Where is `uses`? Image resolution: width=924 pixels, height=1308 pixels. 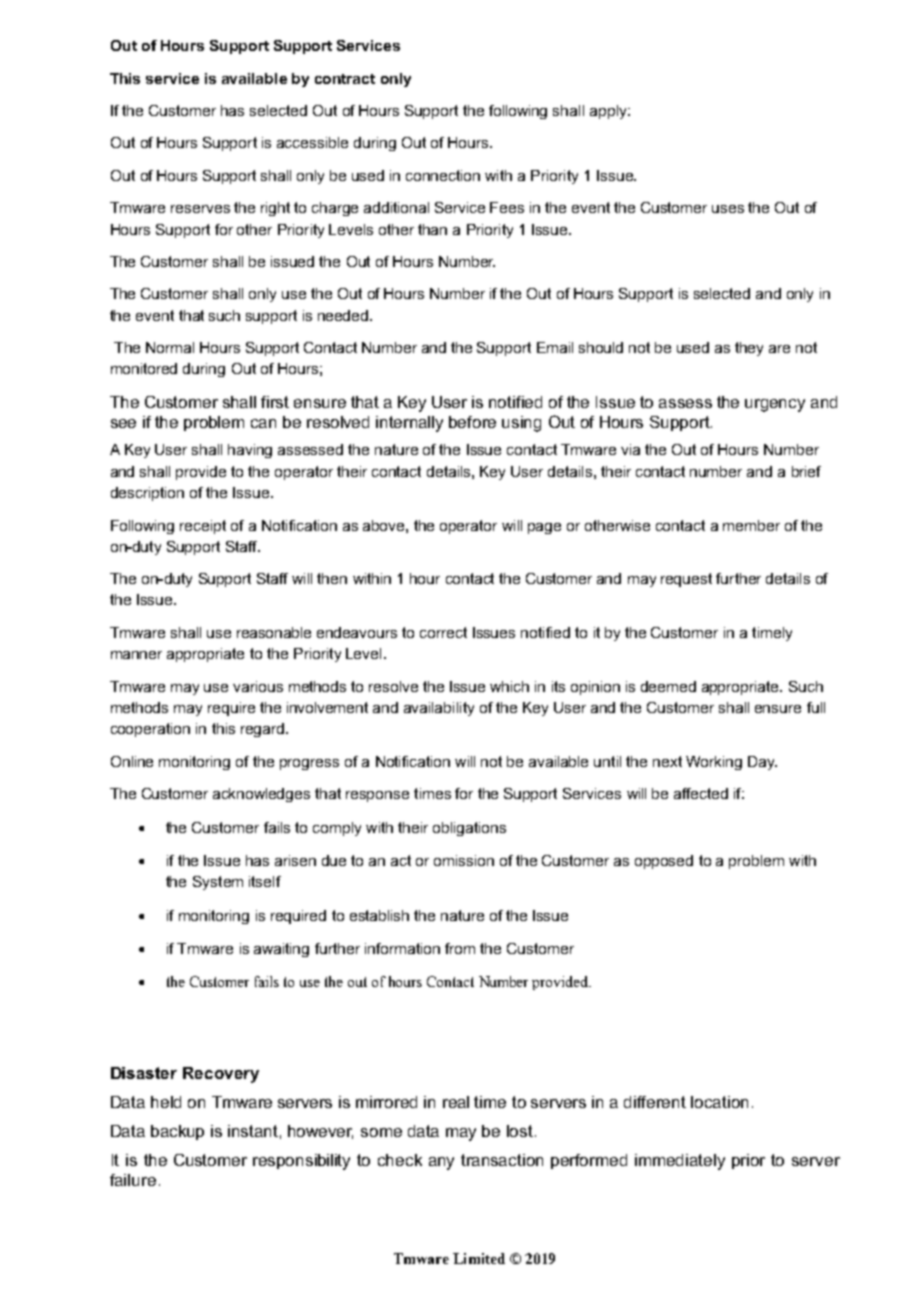
uses is located at coordinates (728, 209).
